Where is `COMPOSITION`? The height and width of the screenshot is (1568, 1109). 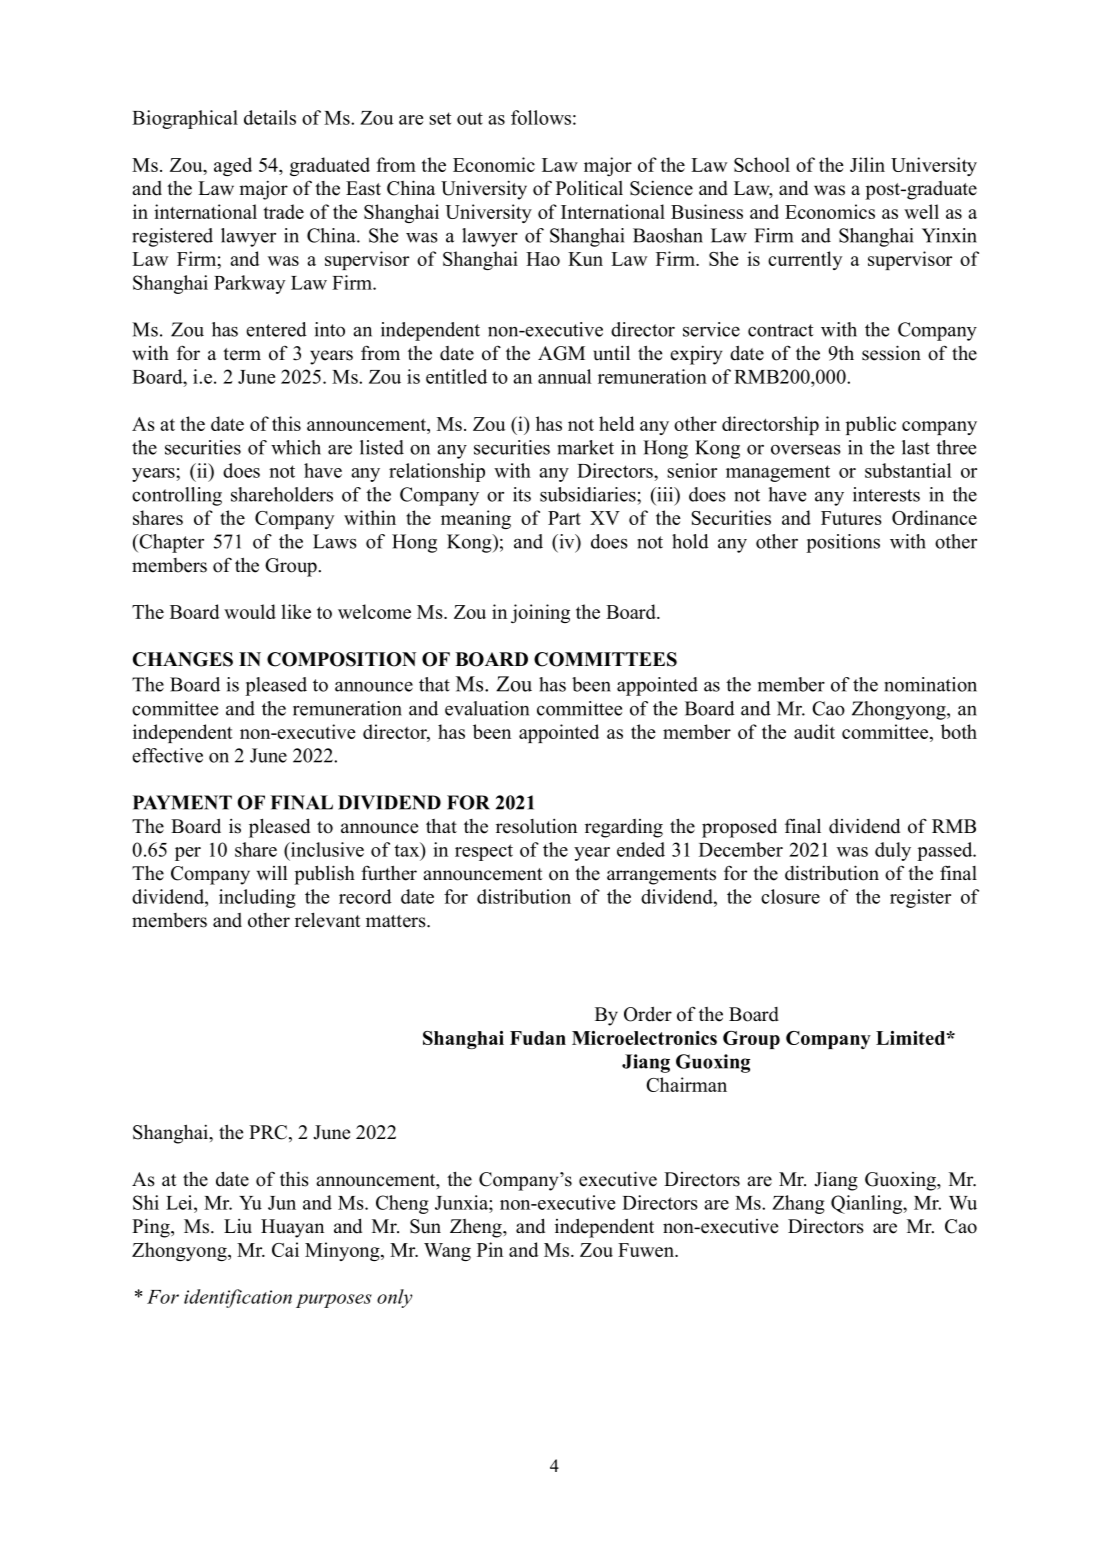
COMPOSITION is located at coordinates (341, 659).
